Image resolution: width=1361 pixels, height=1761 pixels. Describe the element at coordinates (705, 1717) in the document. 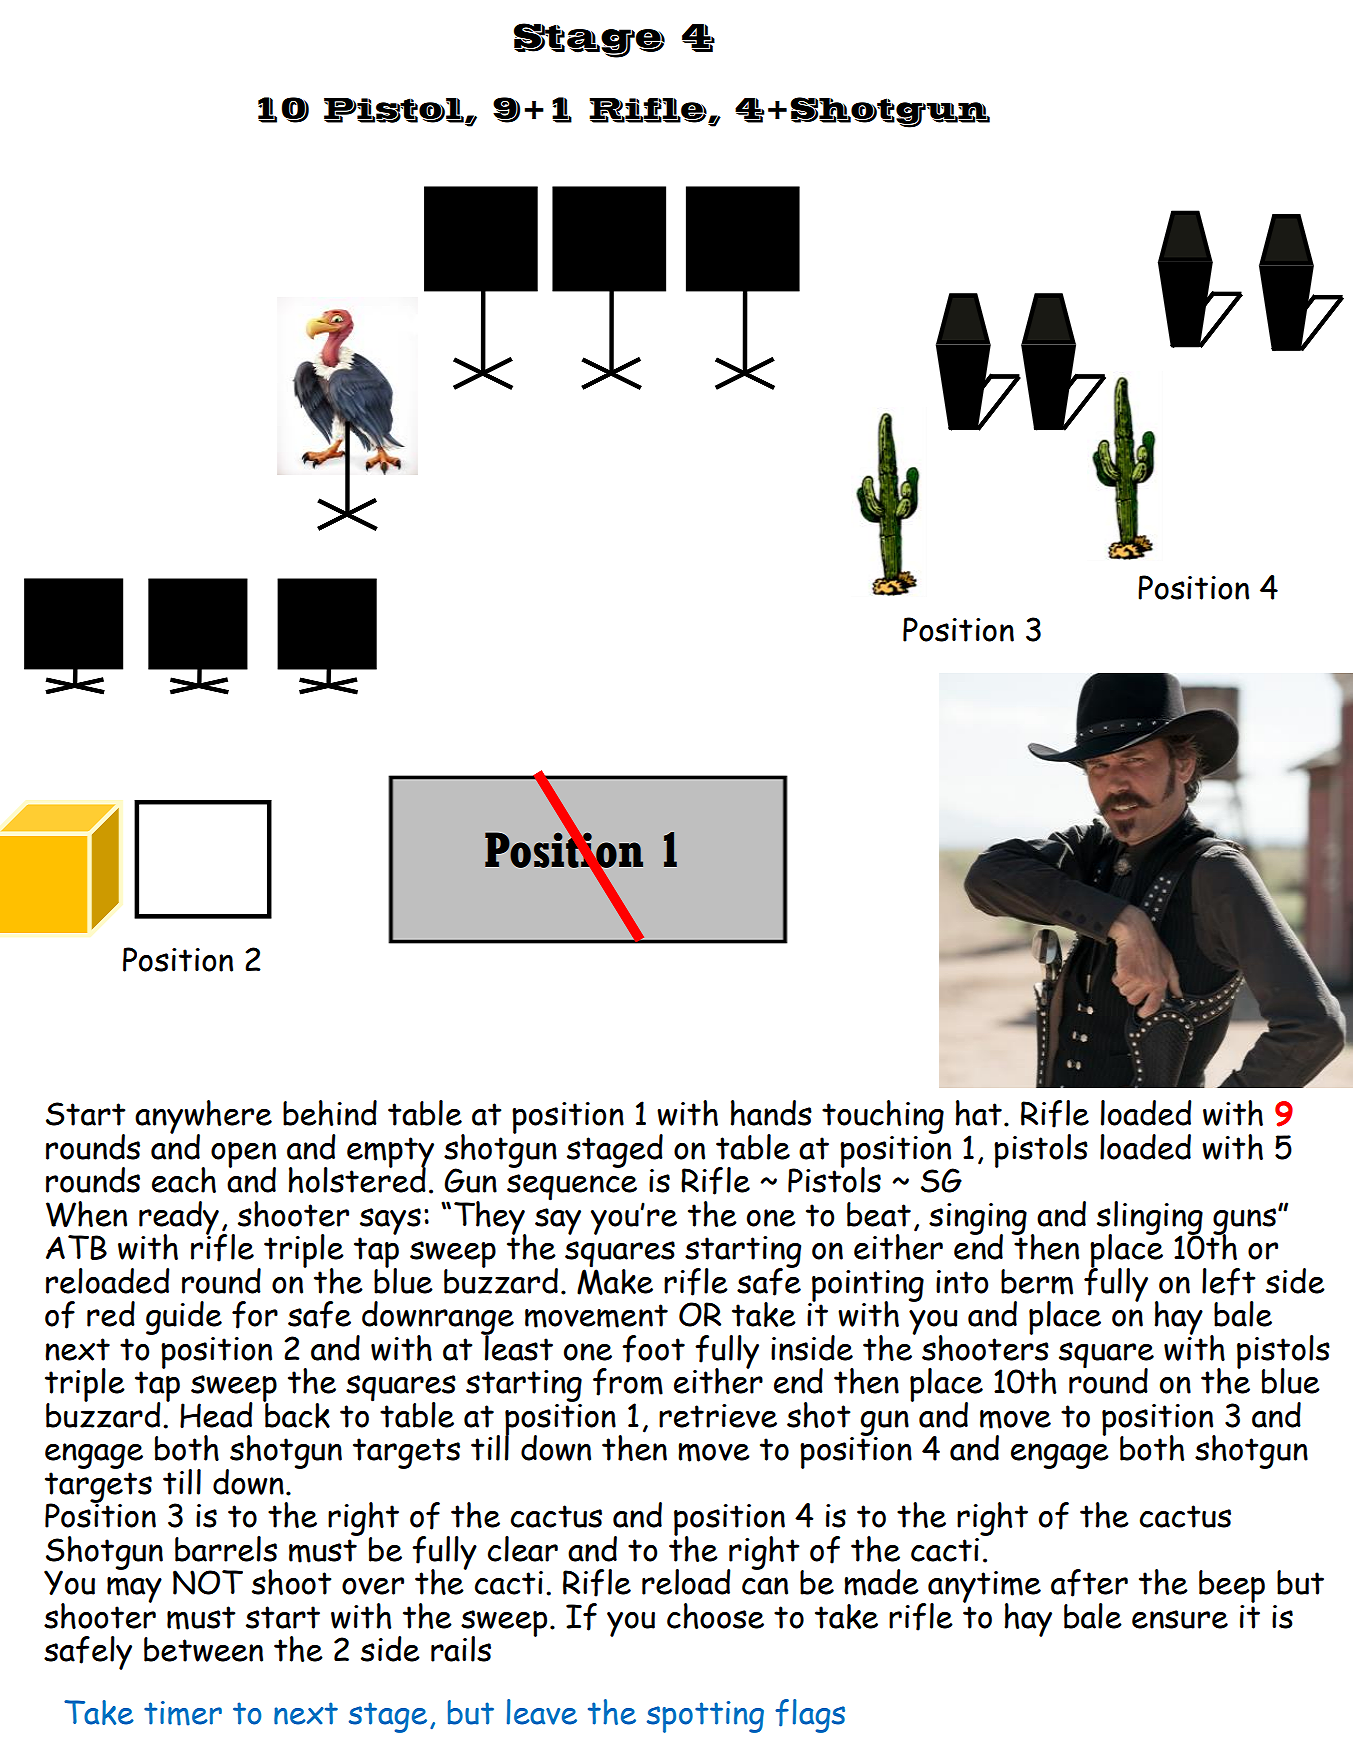

I see `spotting` at that location.
